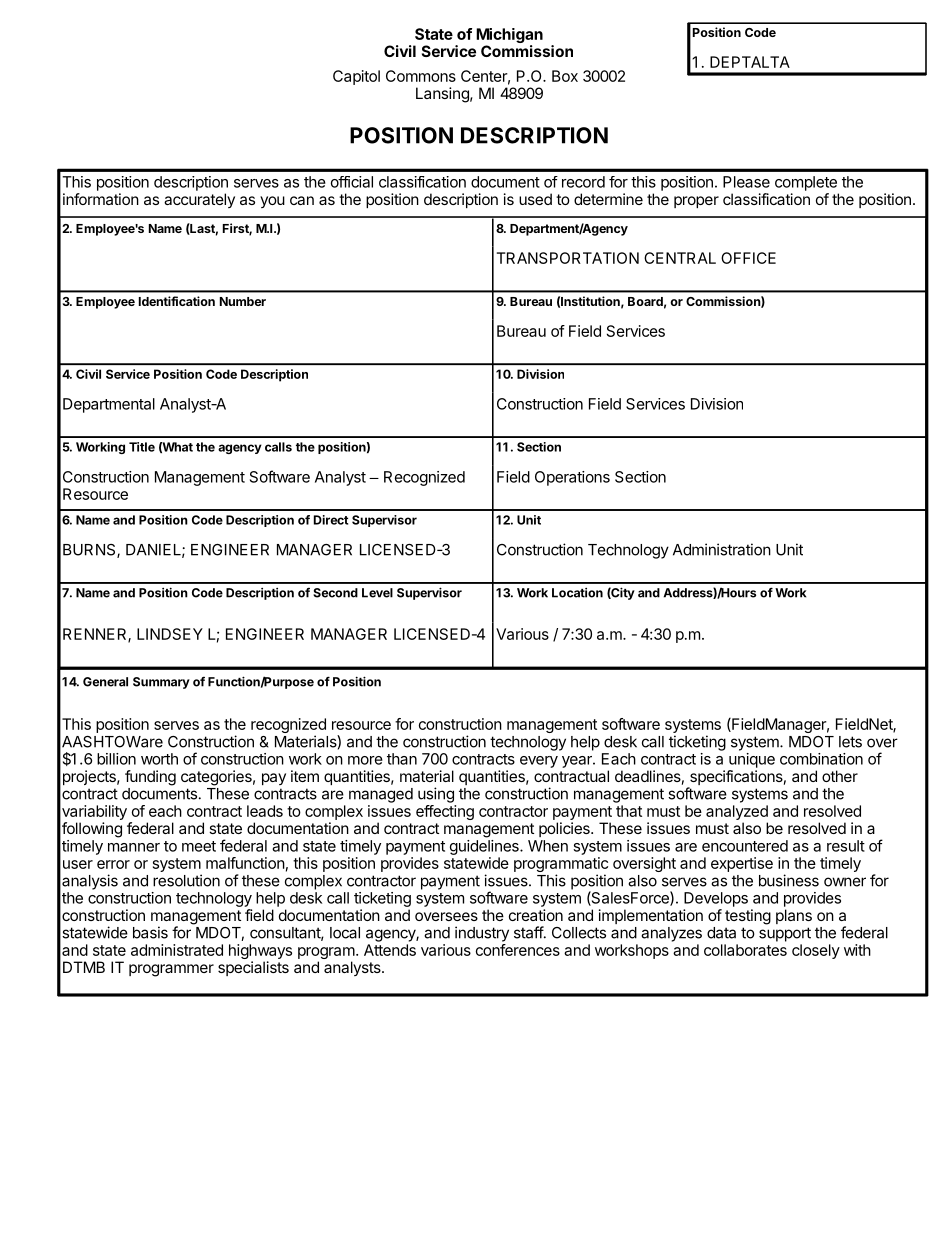 This screenshot has width=952, height=1233. Describe the element at coordinates (177, 950) in the screenshot. I see `administrated` at that location.
